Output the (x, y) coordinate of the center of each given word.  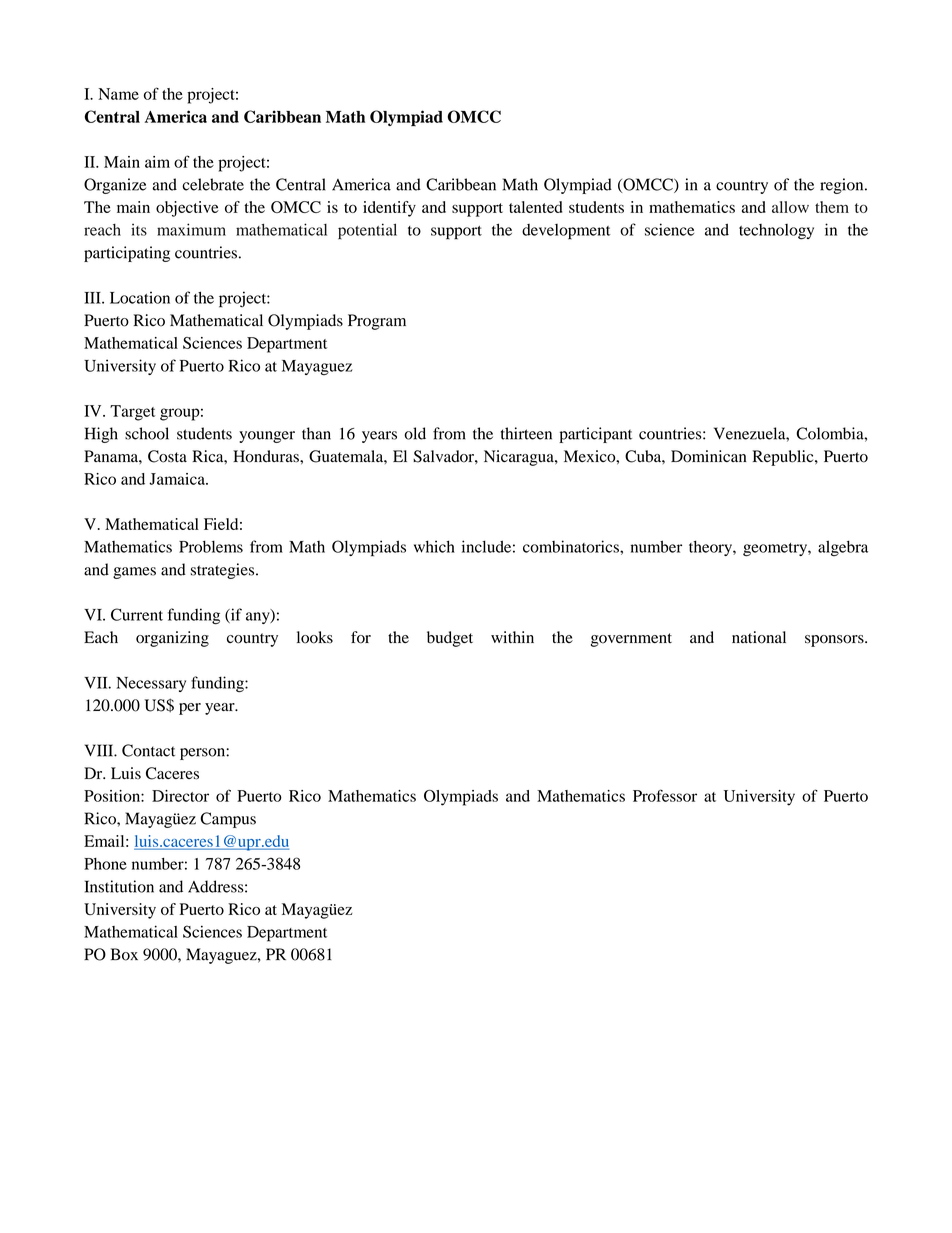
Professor (665, 795)
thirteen (526, 433)
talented (535, 207)
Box (124, 954)
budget (450, 639)
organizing (172, 639)
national (759, 637)
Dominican (709, 456)
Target (132, 413)
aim (157, 162)
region (843, 186)
